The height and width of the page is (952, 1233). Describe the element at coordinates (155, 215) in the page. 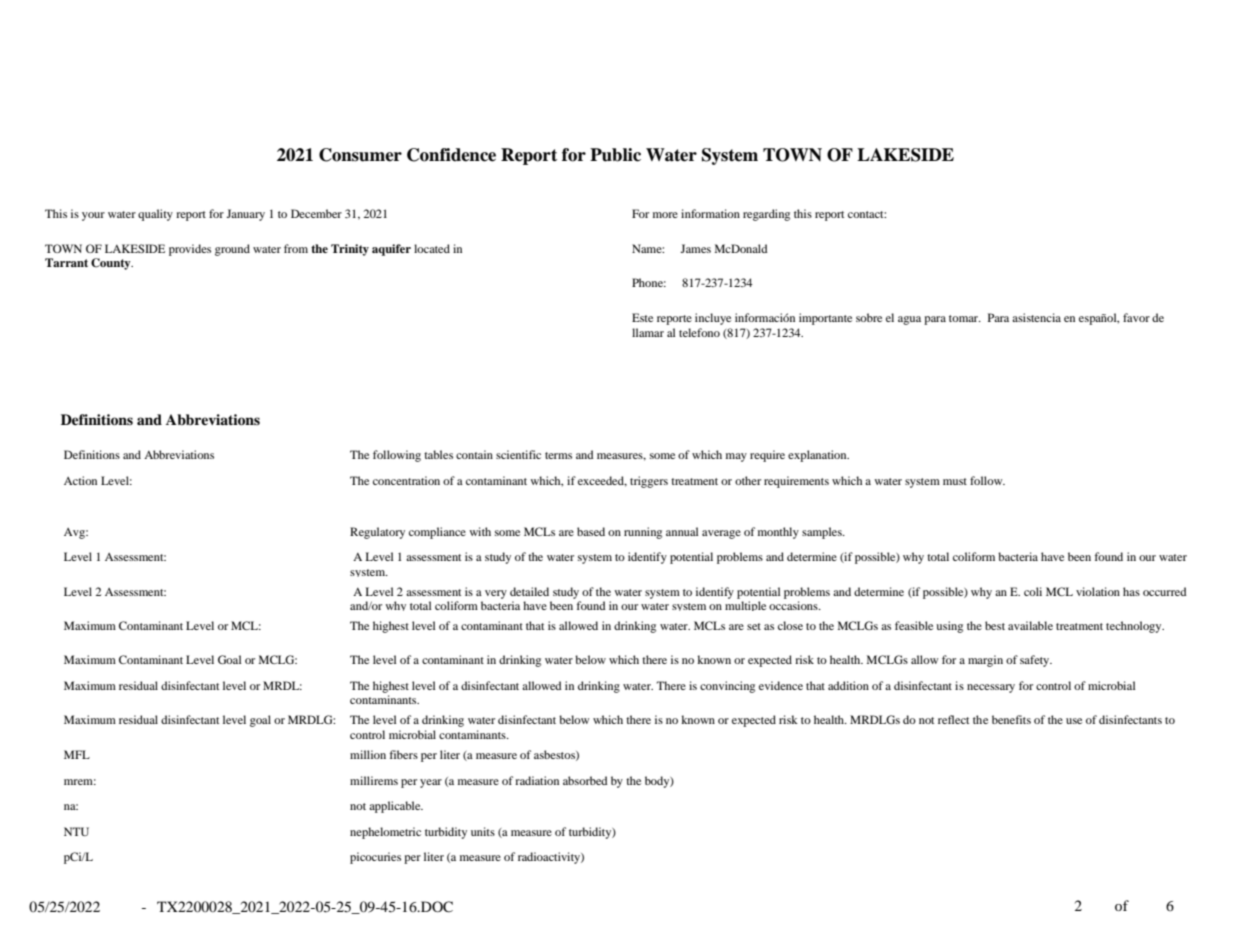

I see `quality` at that location.
